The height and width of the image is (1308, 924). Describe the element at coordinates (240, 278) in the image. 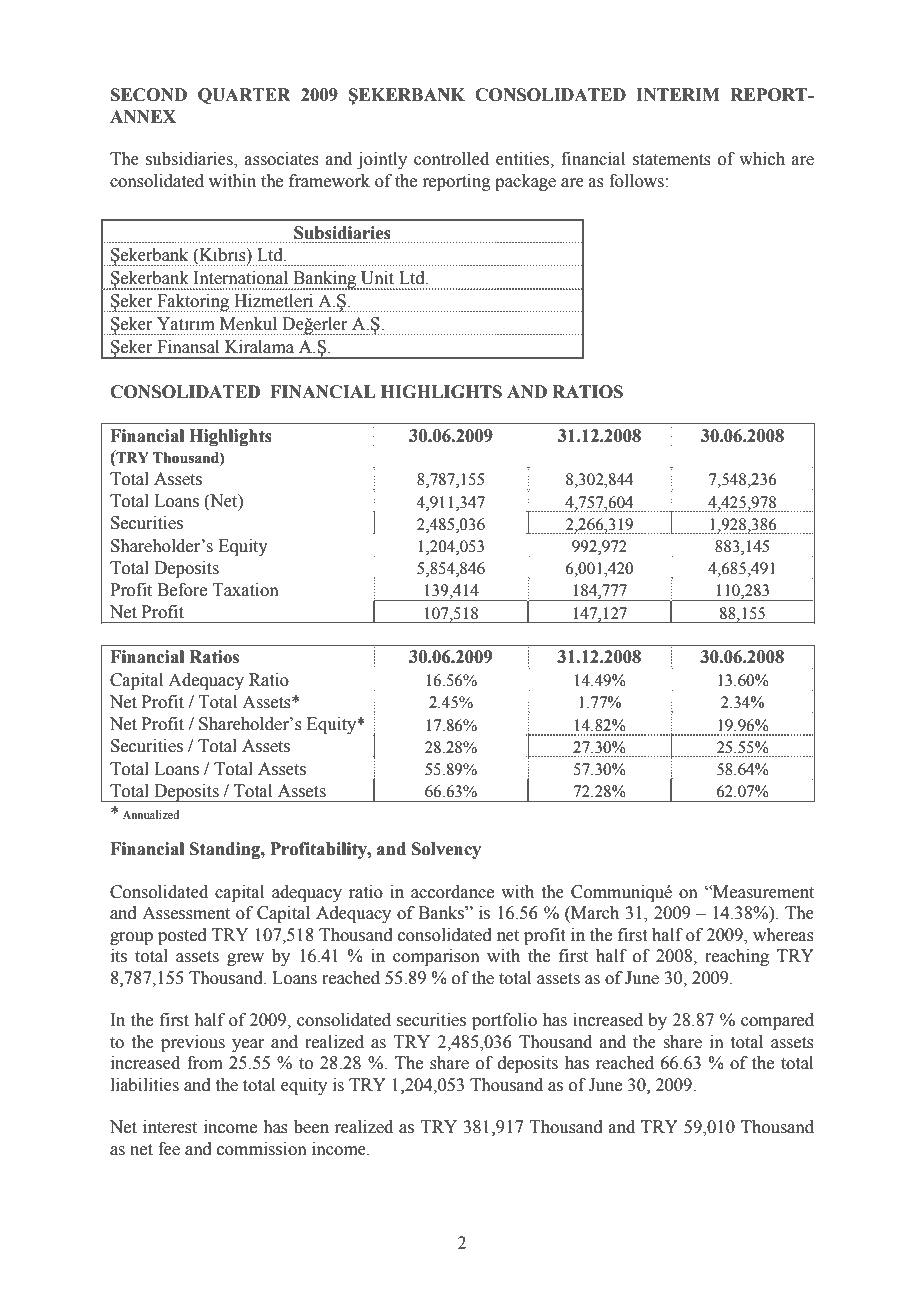

I see `International` at that location.
